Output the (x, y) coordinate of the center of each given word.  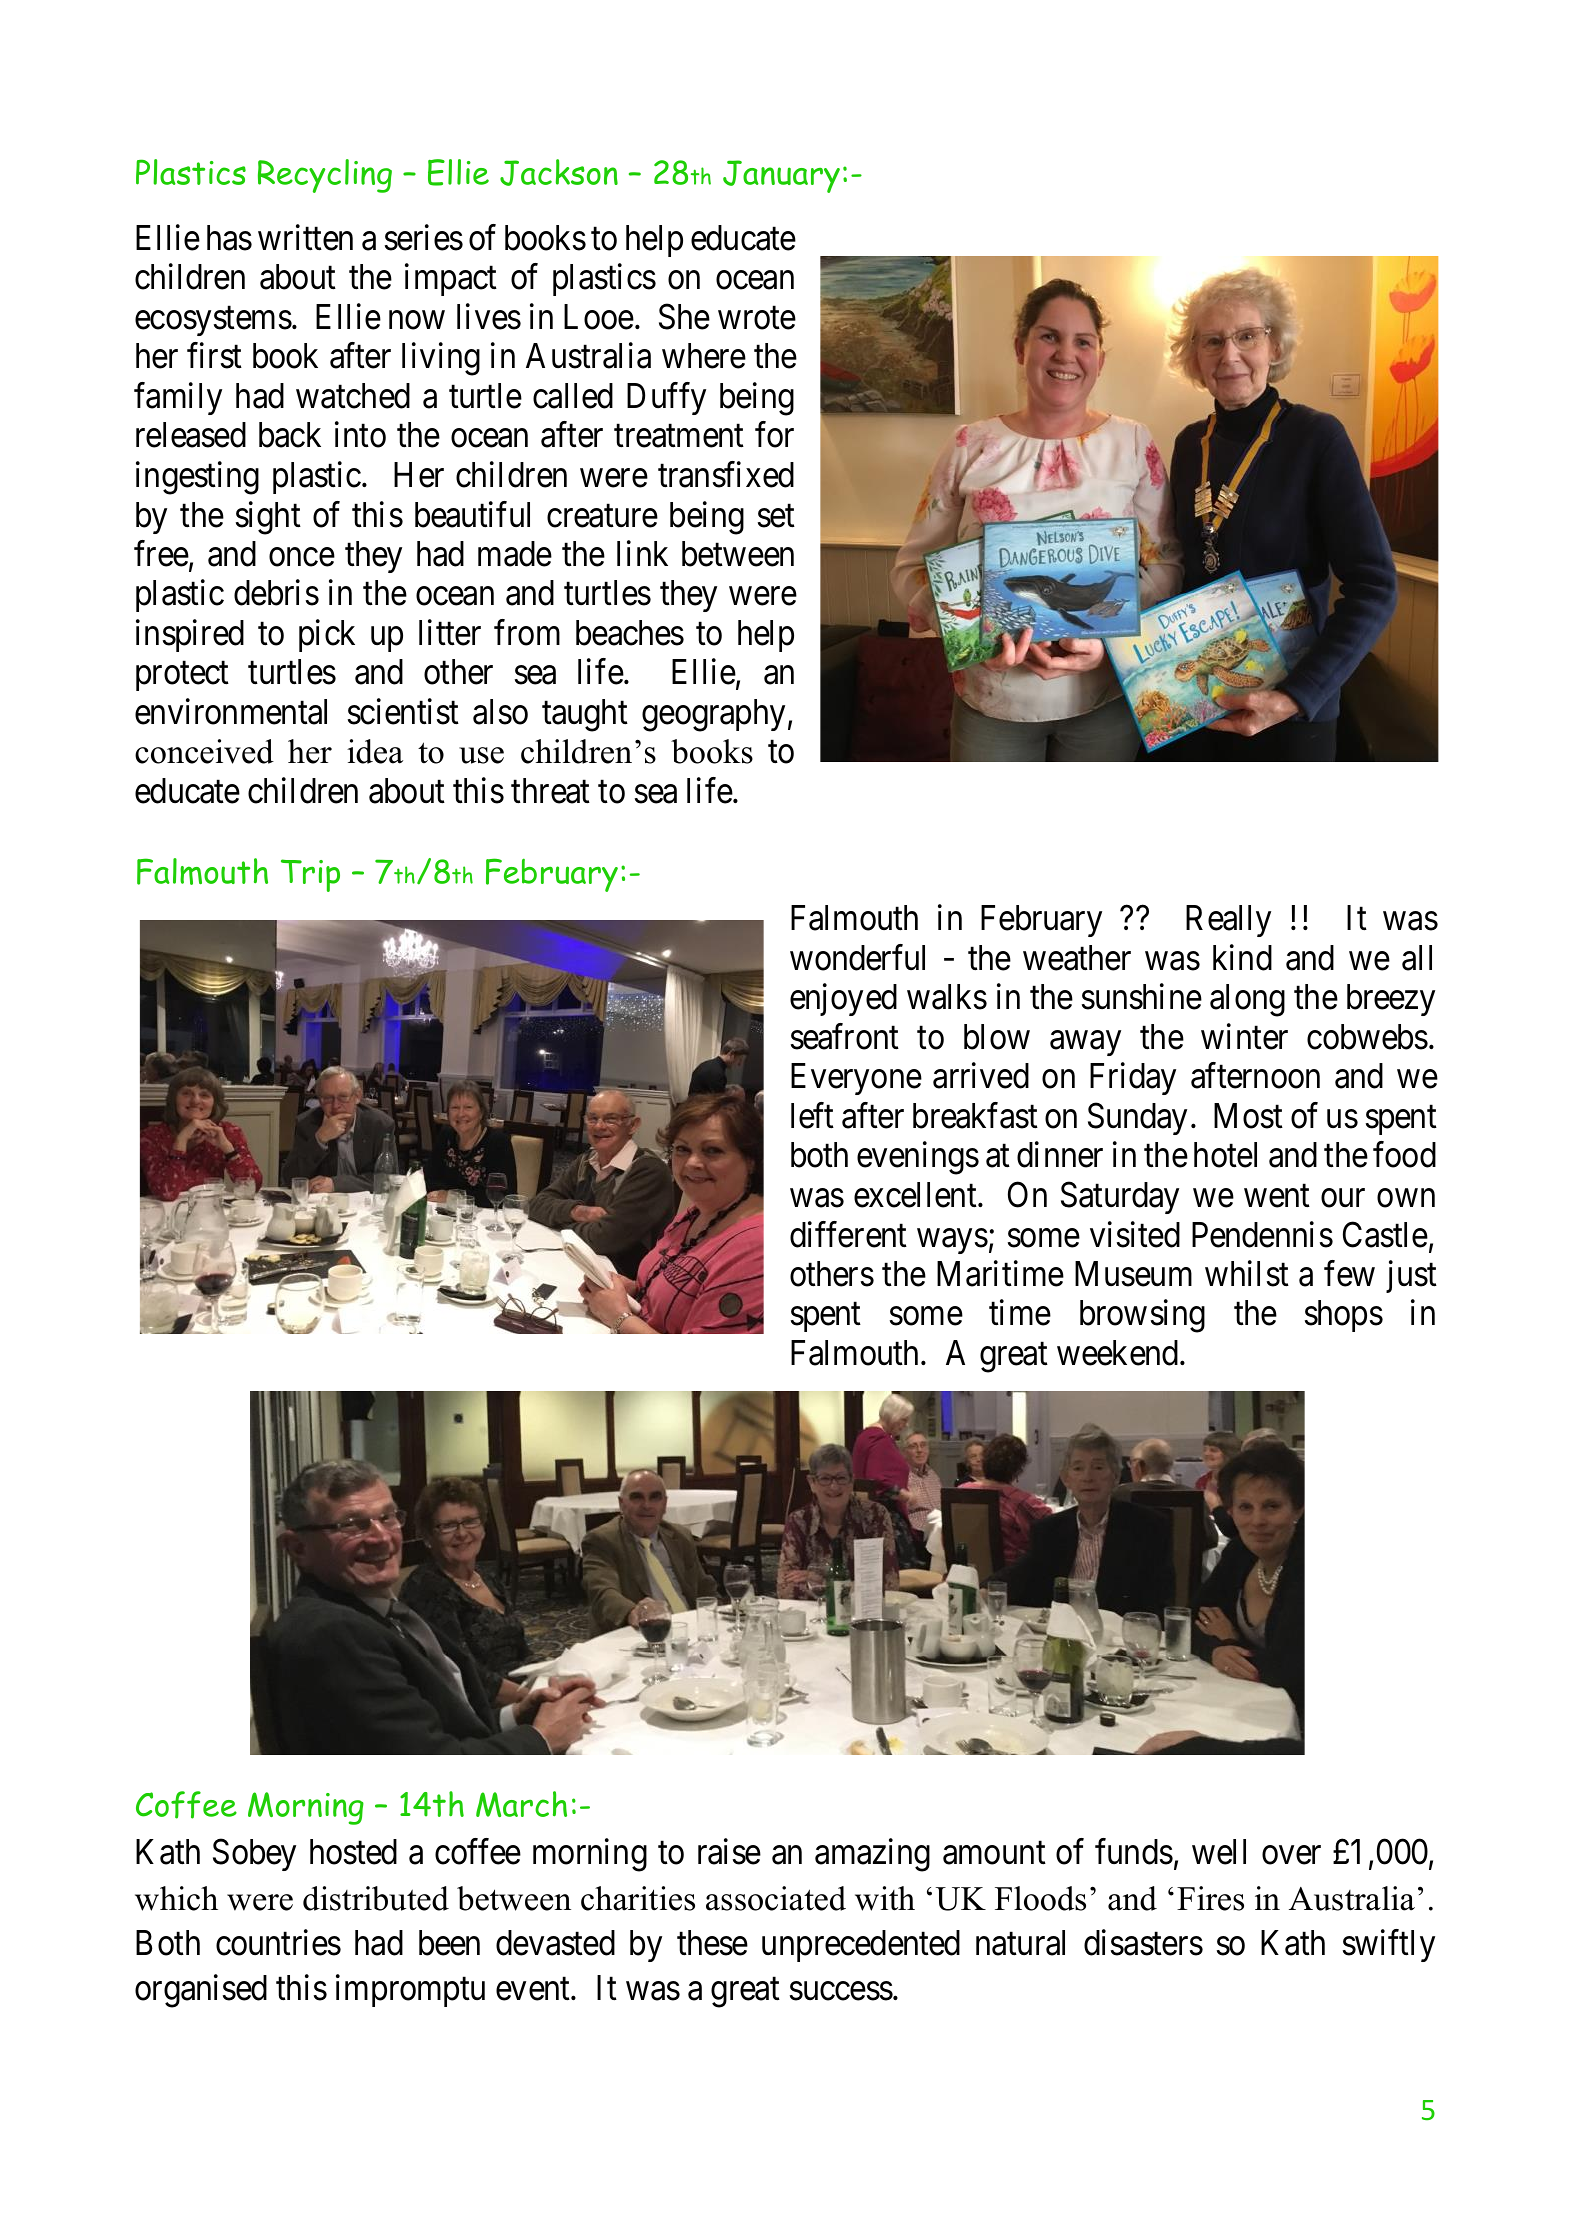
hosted (353, 1852)
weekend (1119, 1353)
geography (713, 715)
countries (278, 1942)
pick (327, 635)
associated (776, 1898)
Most (1248, 1116)
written (305, 237)
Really (1228, 921)
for (774, 435)
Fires (1210, 1898)
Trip (310, 875)
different (848, 1234)
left (812, 1115)
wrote (757, 318)
